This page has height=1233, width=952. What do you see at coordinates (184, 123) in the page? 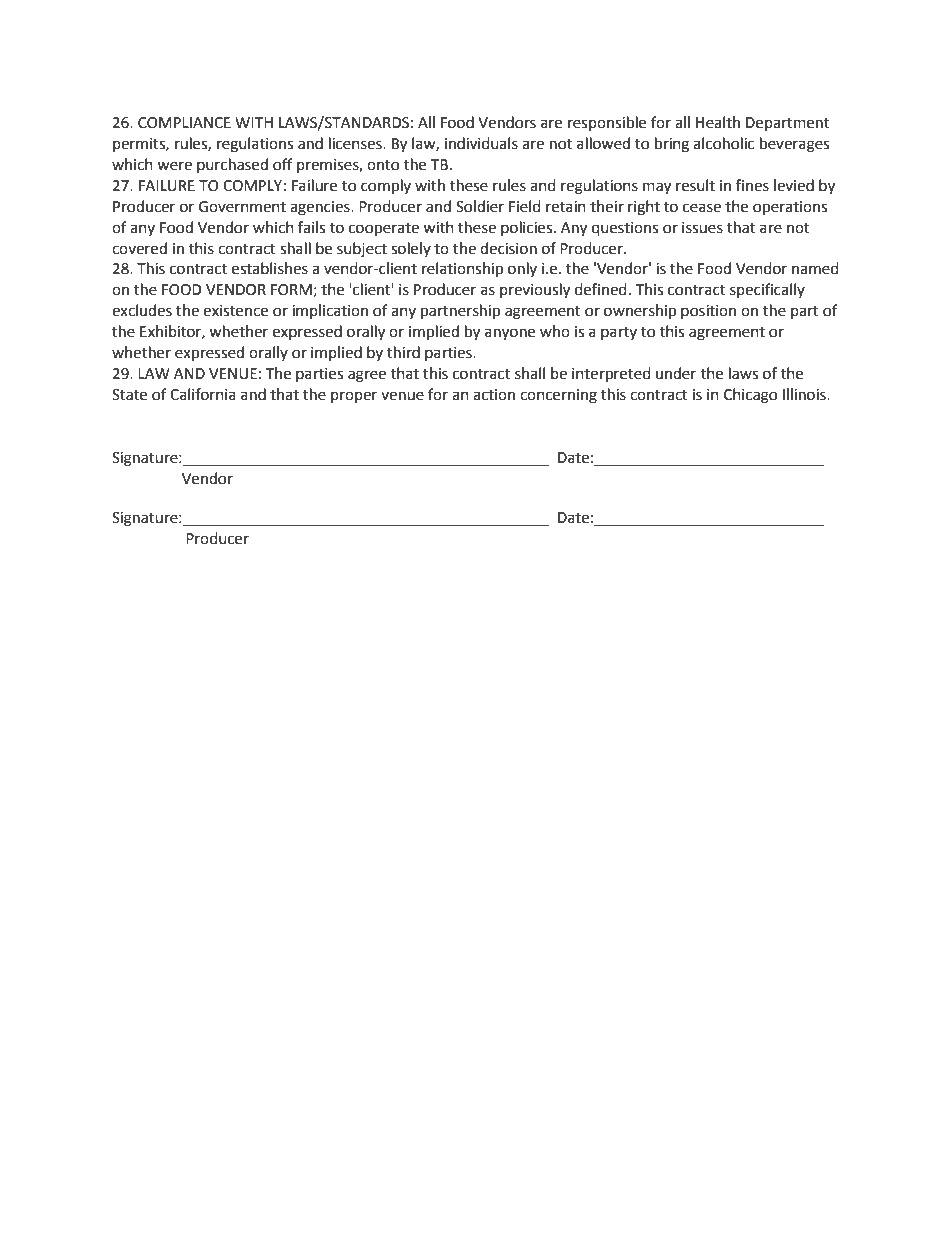
I see `COMPLIANCE` at bounding box center [184, 123].
